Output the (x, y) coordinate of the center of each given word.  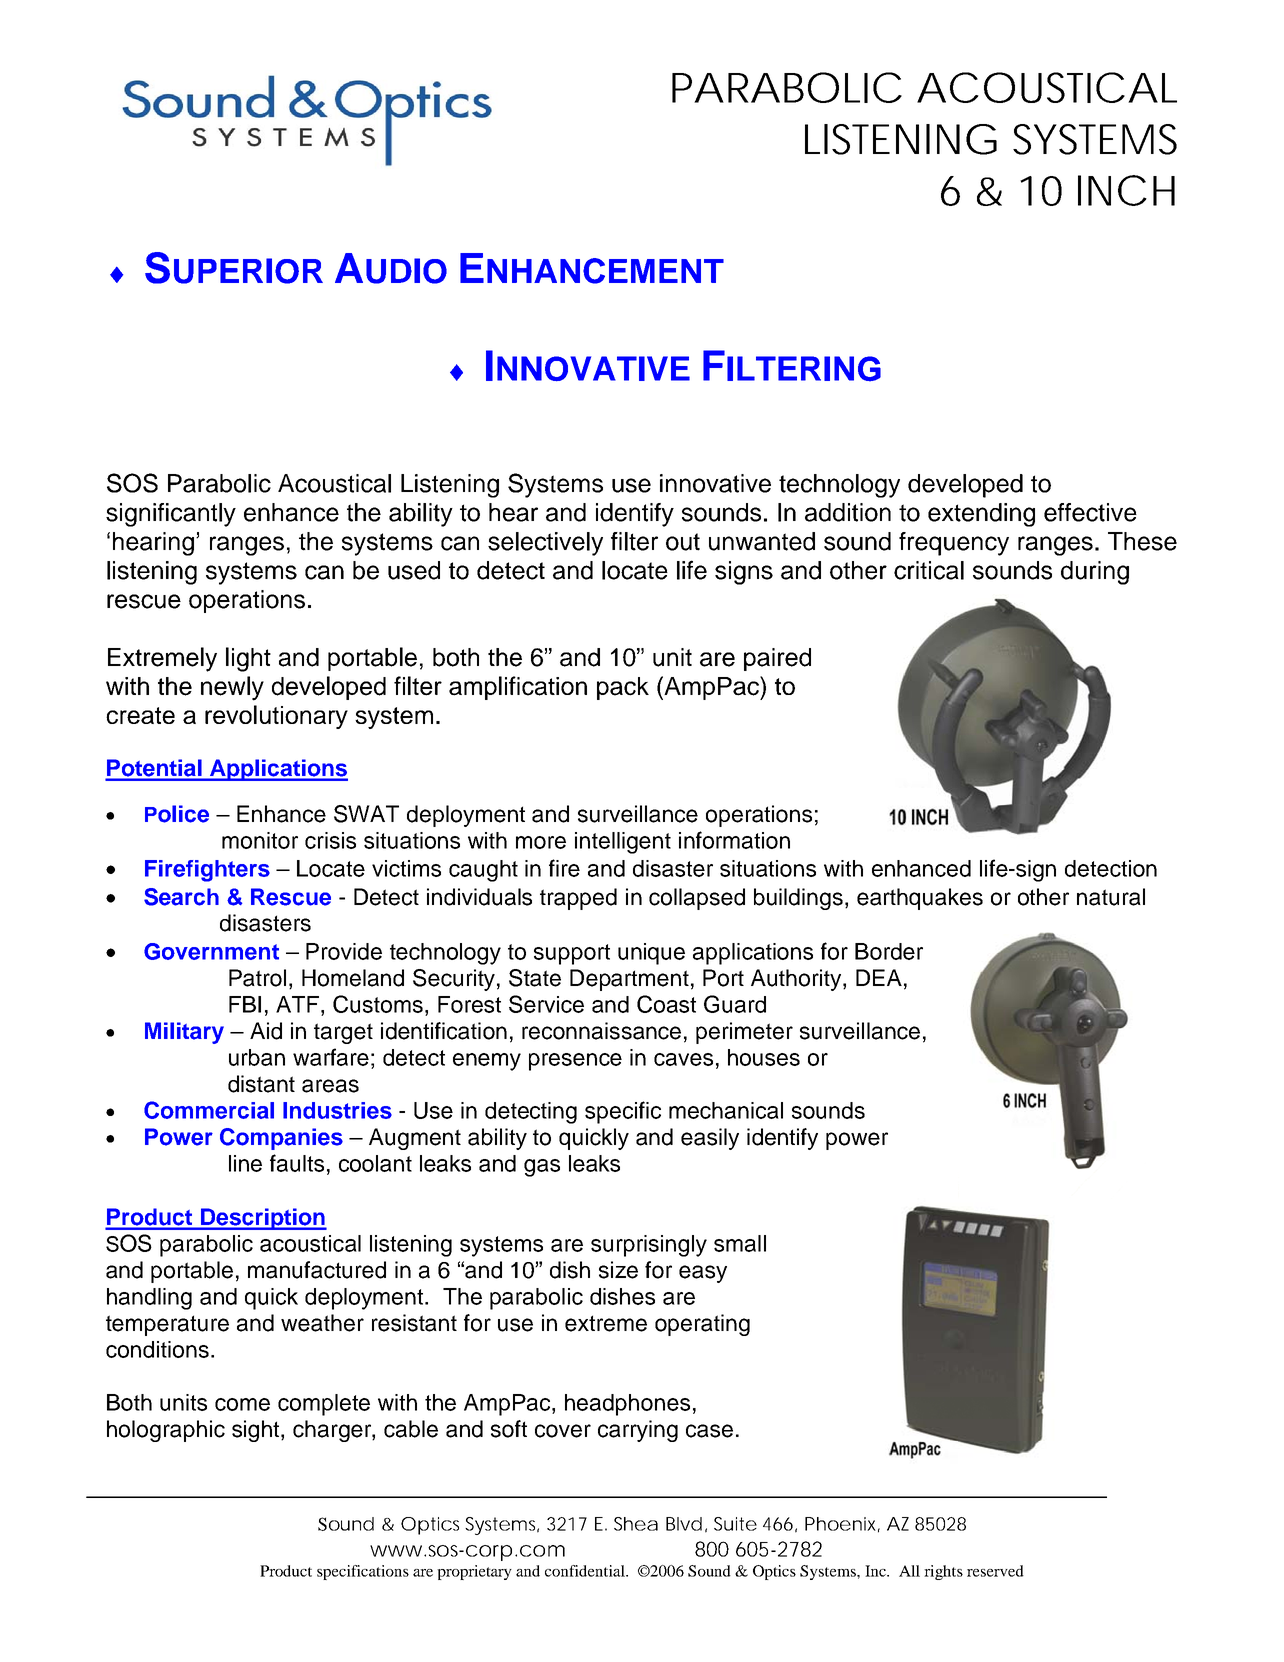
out (683, 542)
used (414, 570)
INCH (1126, 190)
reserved (995, 1571)
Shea (636, 1524)
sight (257, 1431)
